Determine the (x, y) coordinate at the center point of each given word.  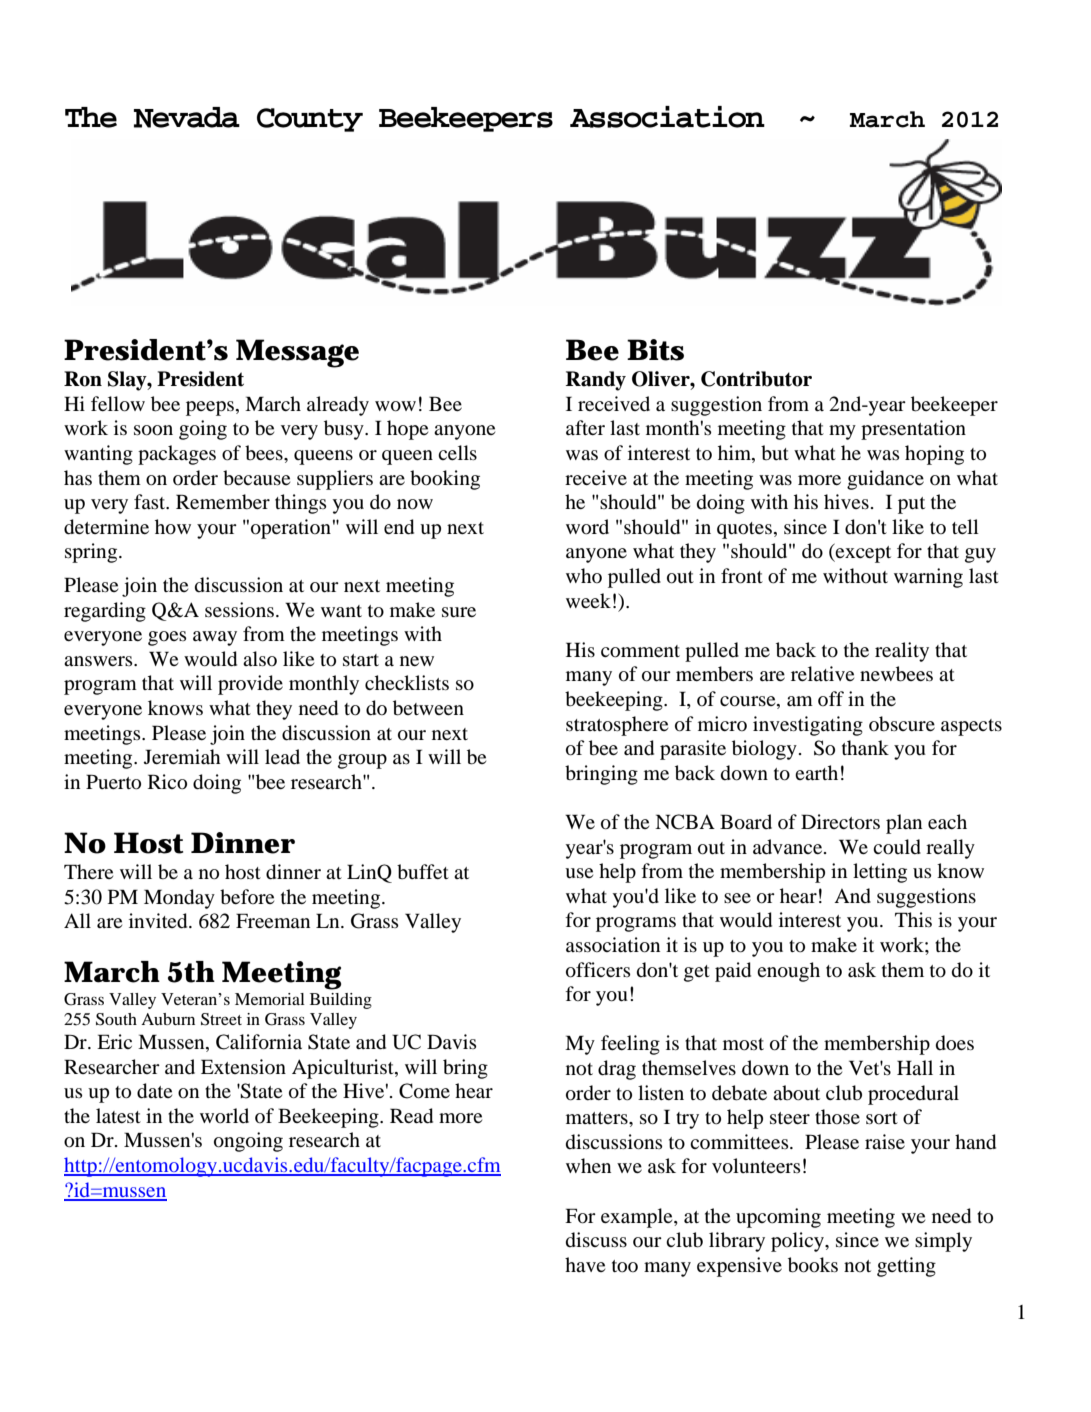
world (224, 1116)
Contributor (756, 379)
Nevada (187, 117)
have (585, 1264)
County (310, 120)
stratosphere (617, 726)
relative (822, 673)
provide (250, 685)
